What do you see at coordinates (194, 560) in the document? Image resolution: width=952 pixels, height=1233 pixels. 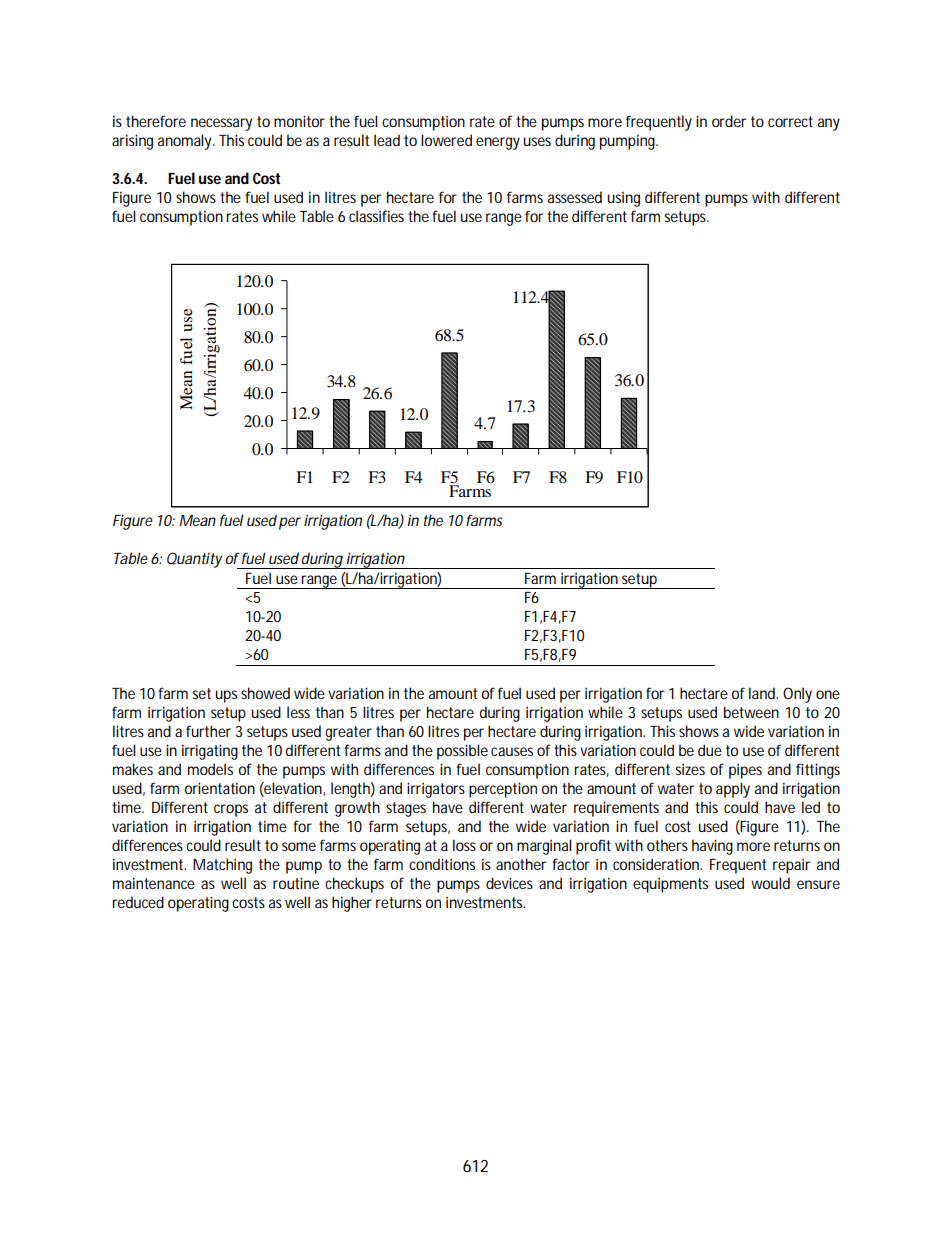 I see `Quantity` at bounding box center [194, 560].
